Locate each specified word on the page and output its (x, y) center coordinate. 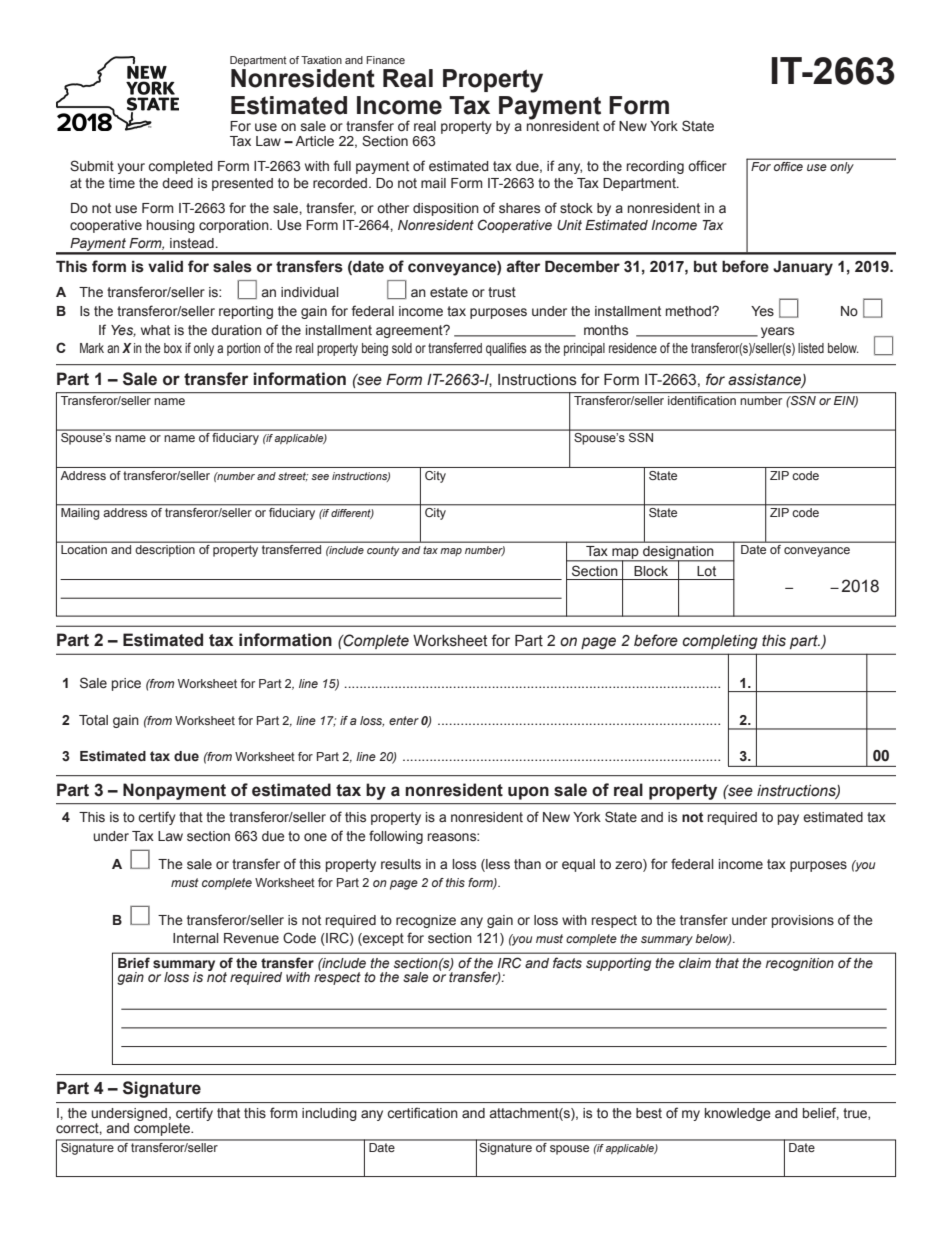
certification (422, 1113)
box (173, 348)
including (329, 1114)
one (315, 837)
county (383, 551)
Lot (706, 571)
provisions (803, 921)
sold (402, 348)
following (396, 837)
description (165, 551)
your (131, 168)
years (777, 332)
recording (655, 167)
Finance (385, 60)
